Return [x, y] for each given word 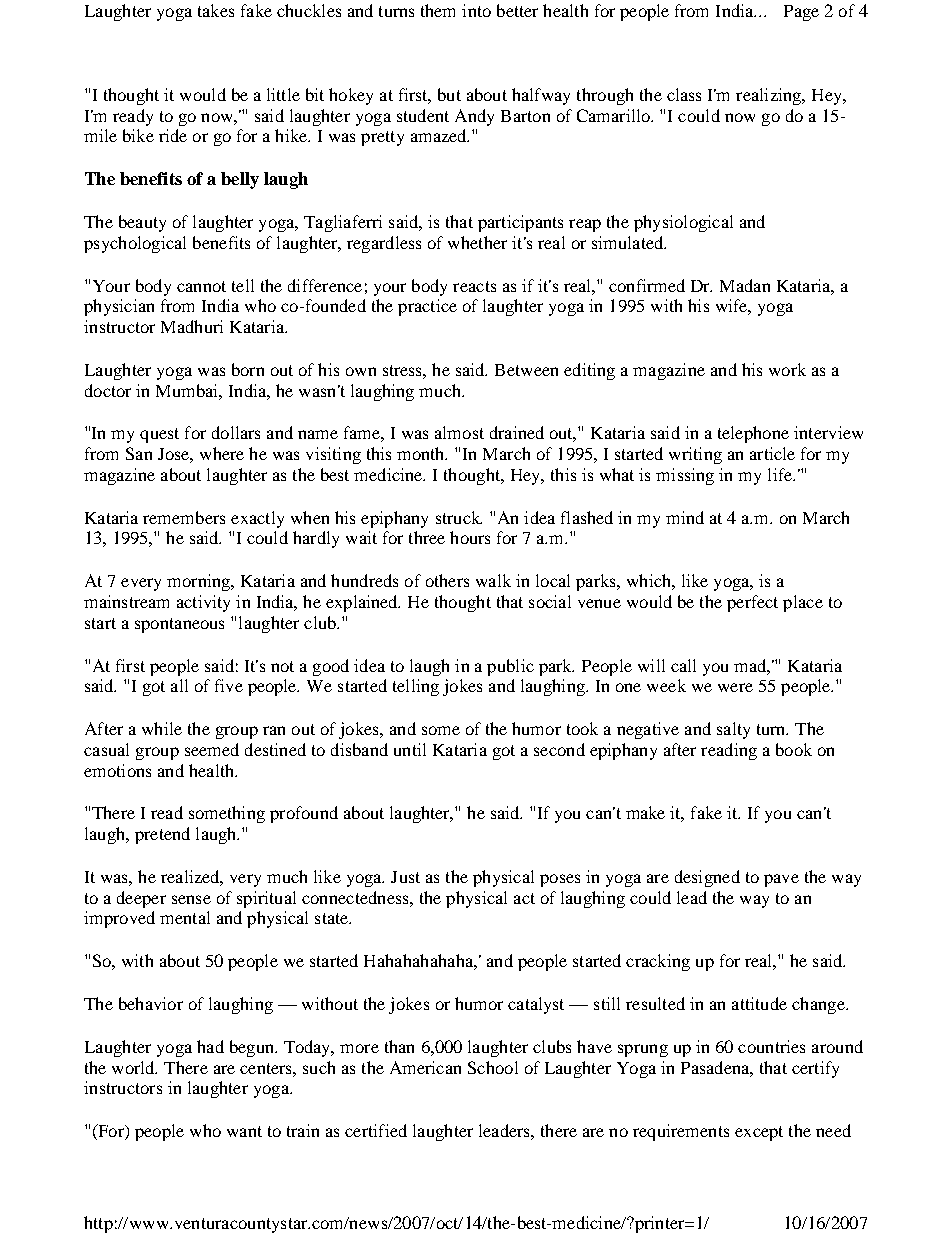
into [476, 10]
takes [216, 10]
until [410, 749]
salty [733, 730]
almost [459, 432]
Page [801, 13]
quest [159, 435]
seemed [212, 749]
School [493, 1067]
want [244, 1131]
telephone [753, 434]
